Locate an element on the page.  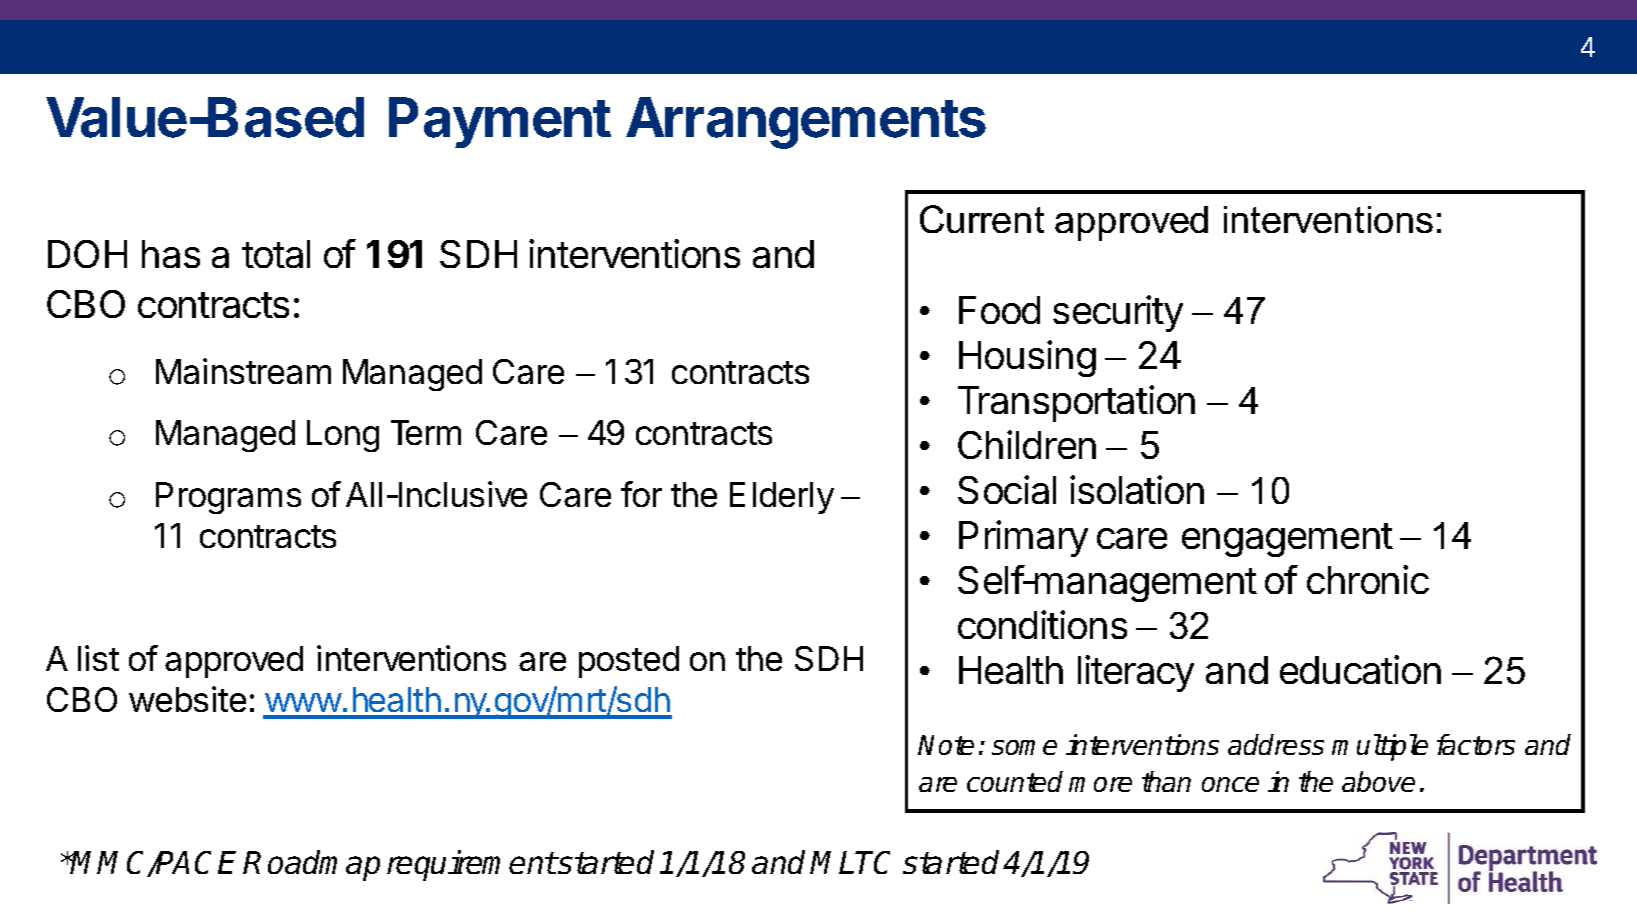
once is located at coordinates (1230, 784).
